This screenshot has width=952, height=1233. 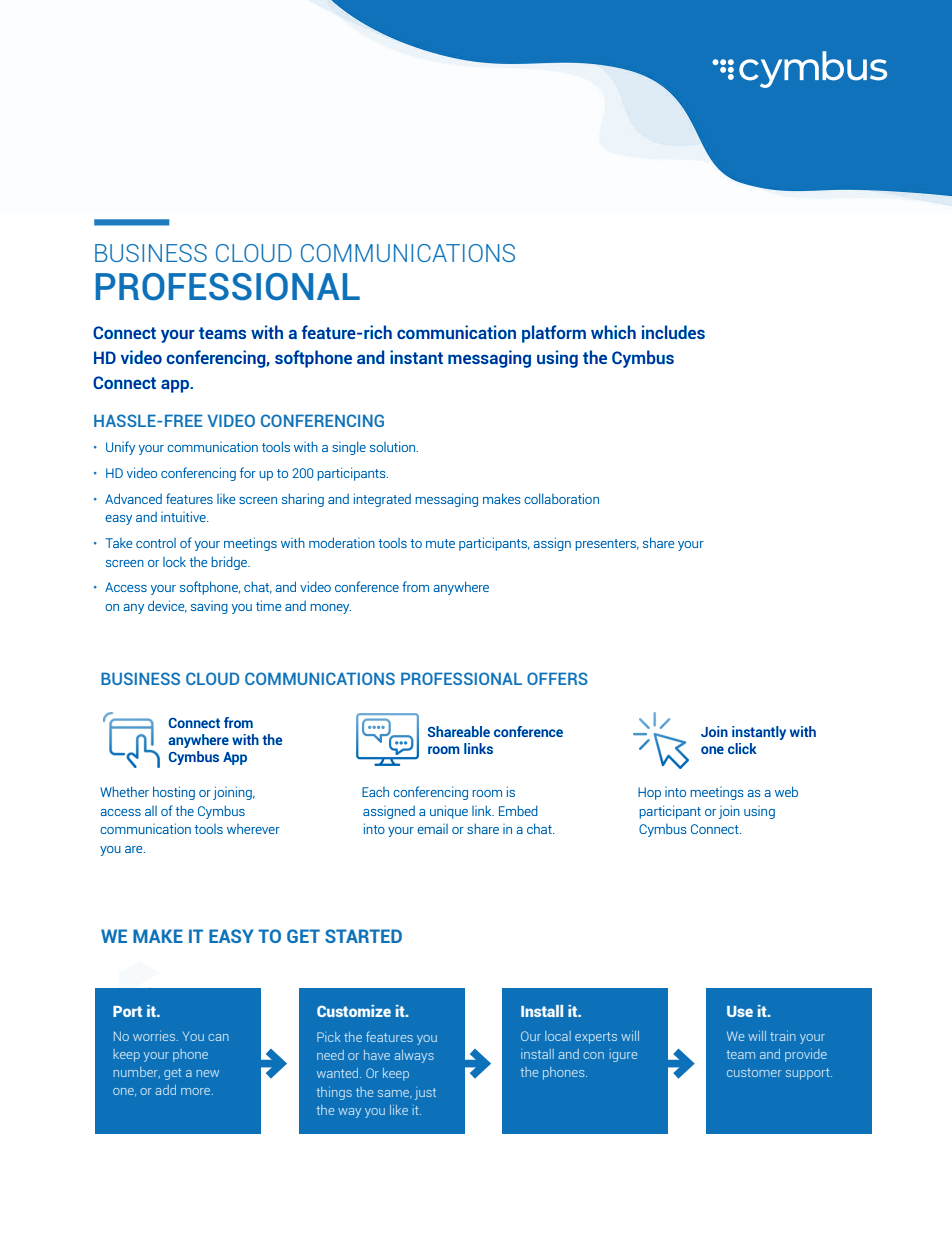 I want to click on intuitive, so click(x=184, y=516).
